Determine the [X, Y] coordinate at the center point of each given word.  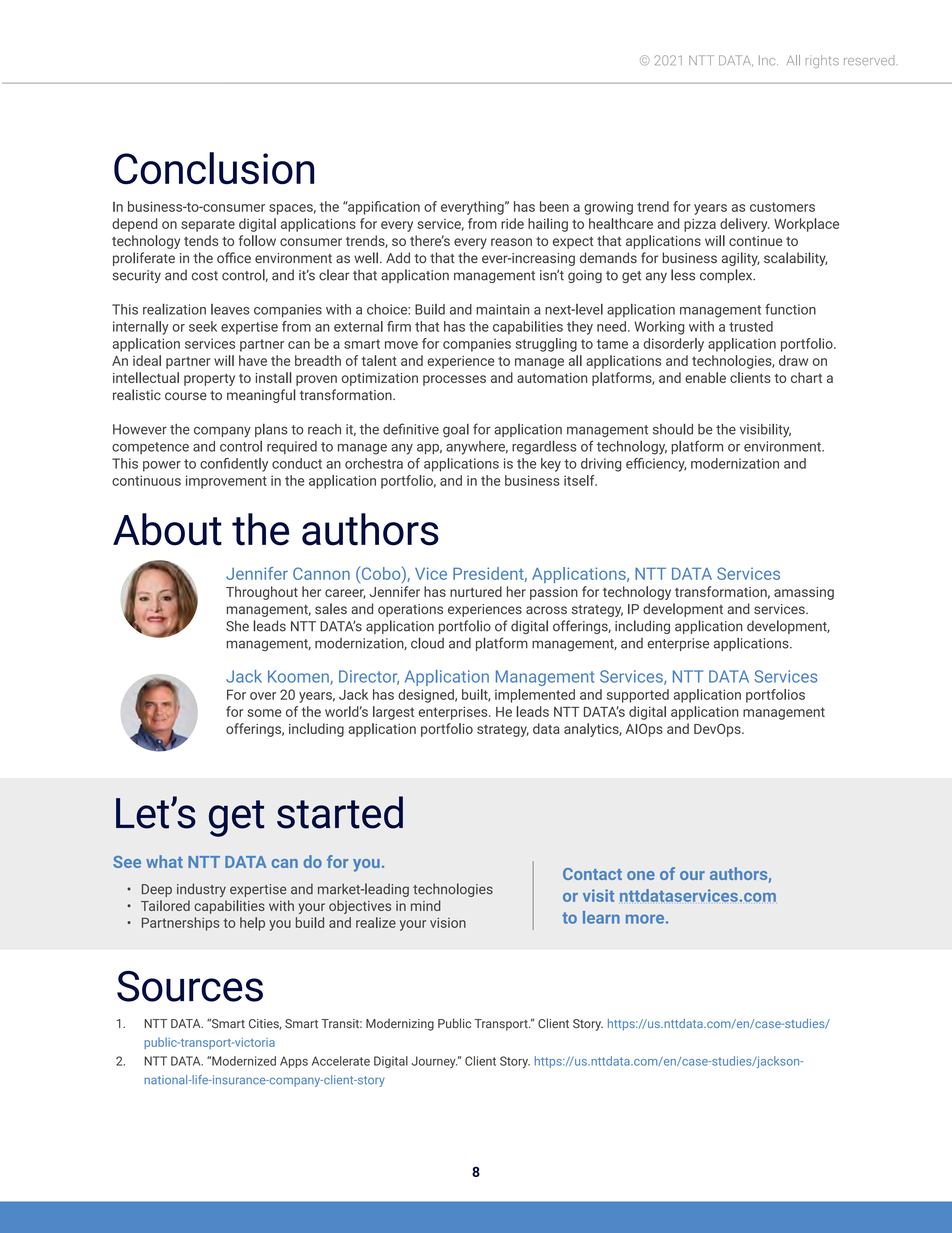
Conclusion [214, 168]
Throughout [262, 593]
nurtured [476, 591]
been [554, 206]
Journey [434, 1062]
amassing [804, 593]
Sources [190, 986]
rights [822, 61]
